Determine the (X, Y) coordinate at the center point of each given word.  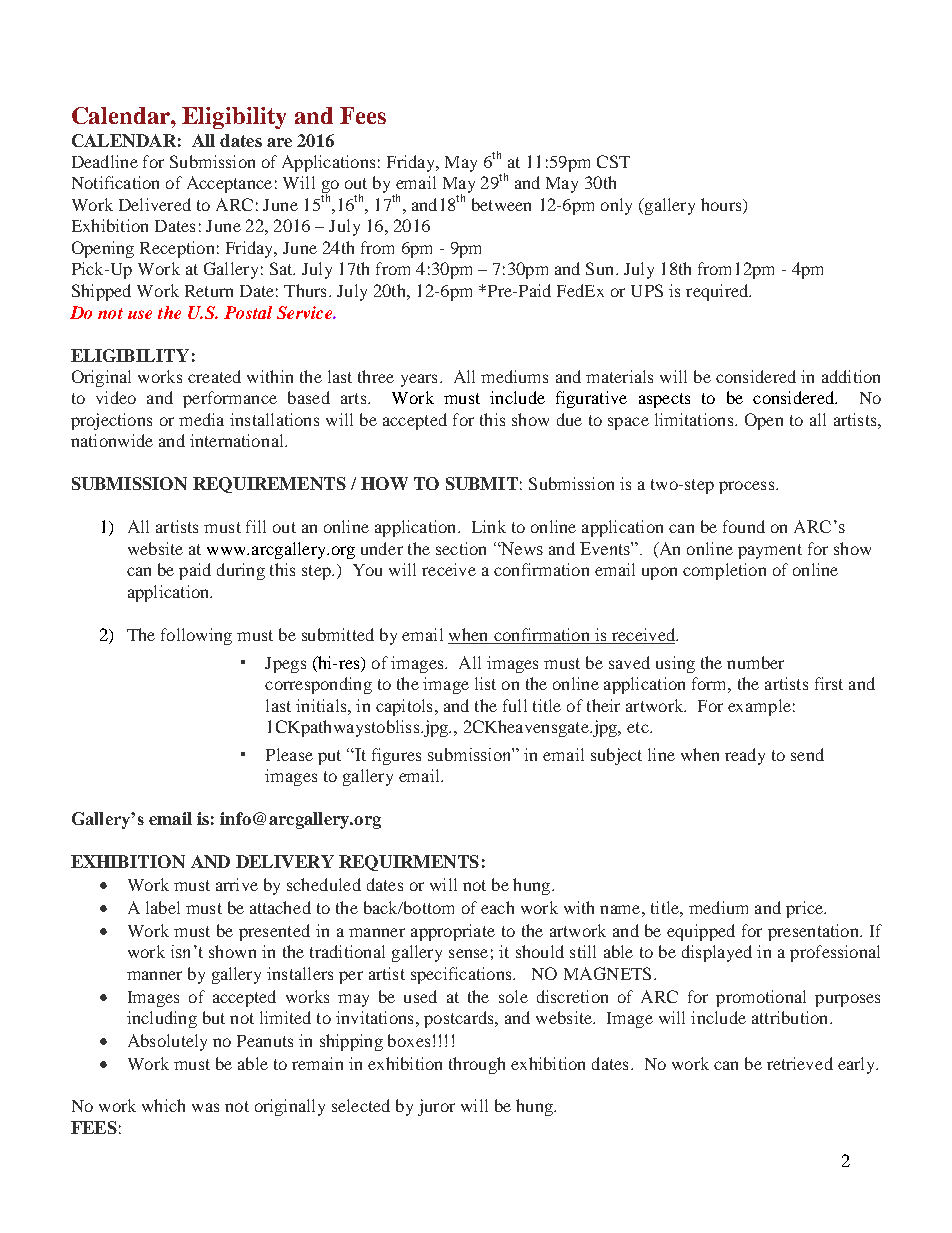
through (477, 1065)
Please (289, 754)
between (501, 204)
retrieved (800, 1063)
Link (489, 526)
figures (396, 756)
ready (745, 756)
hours (722, 206)
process (746, 487)
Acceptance (229, 184)
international (238, 440)
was (205, 1107)
